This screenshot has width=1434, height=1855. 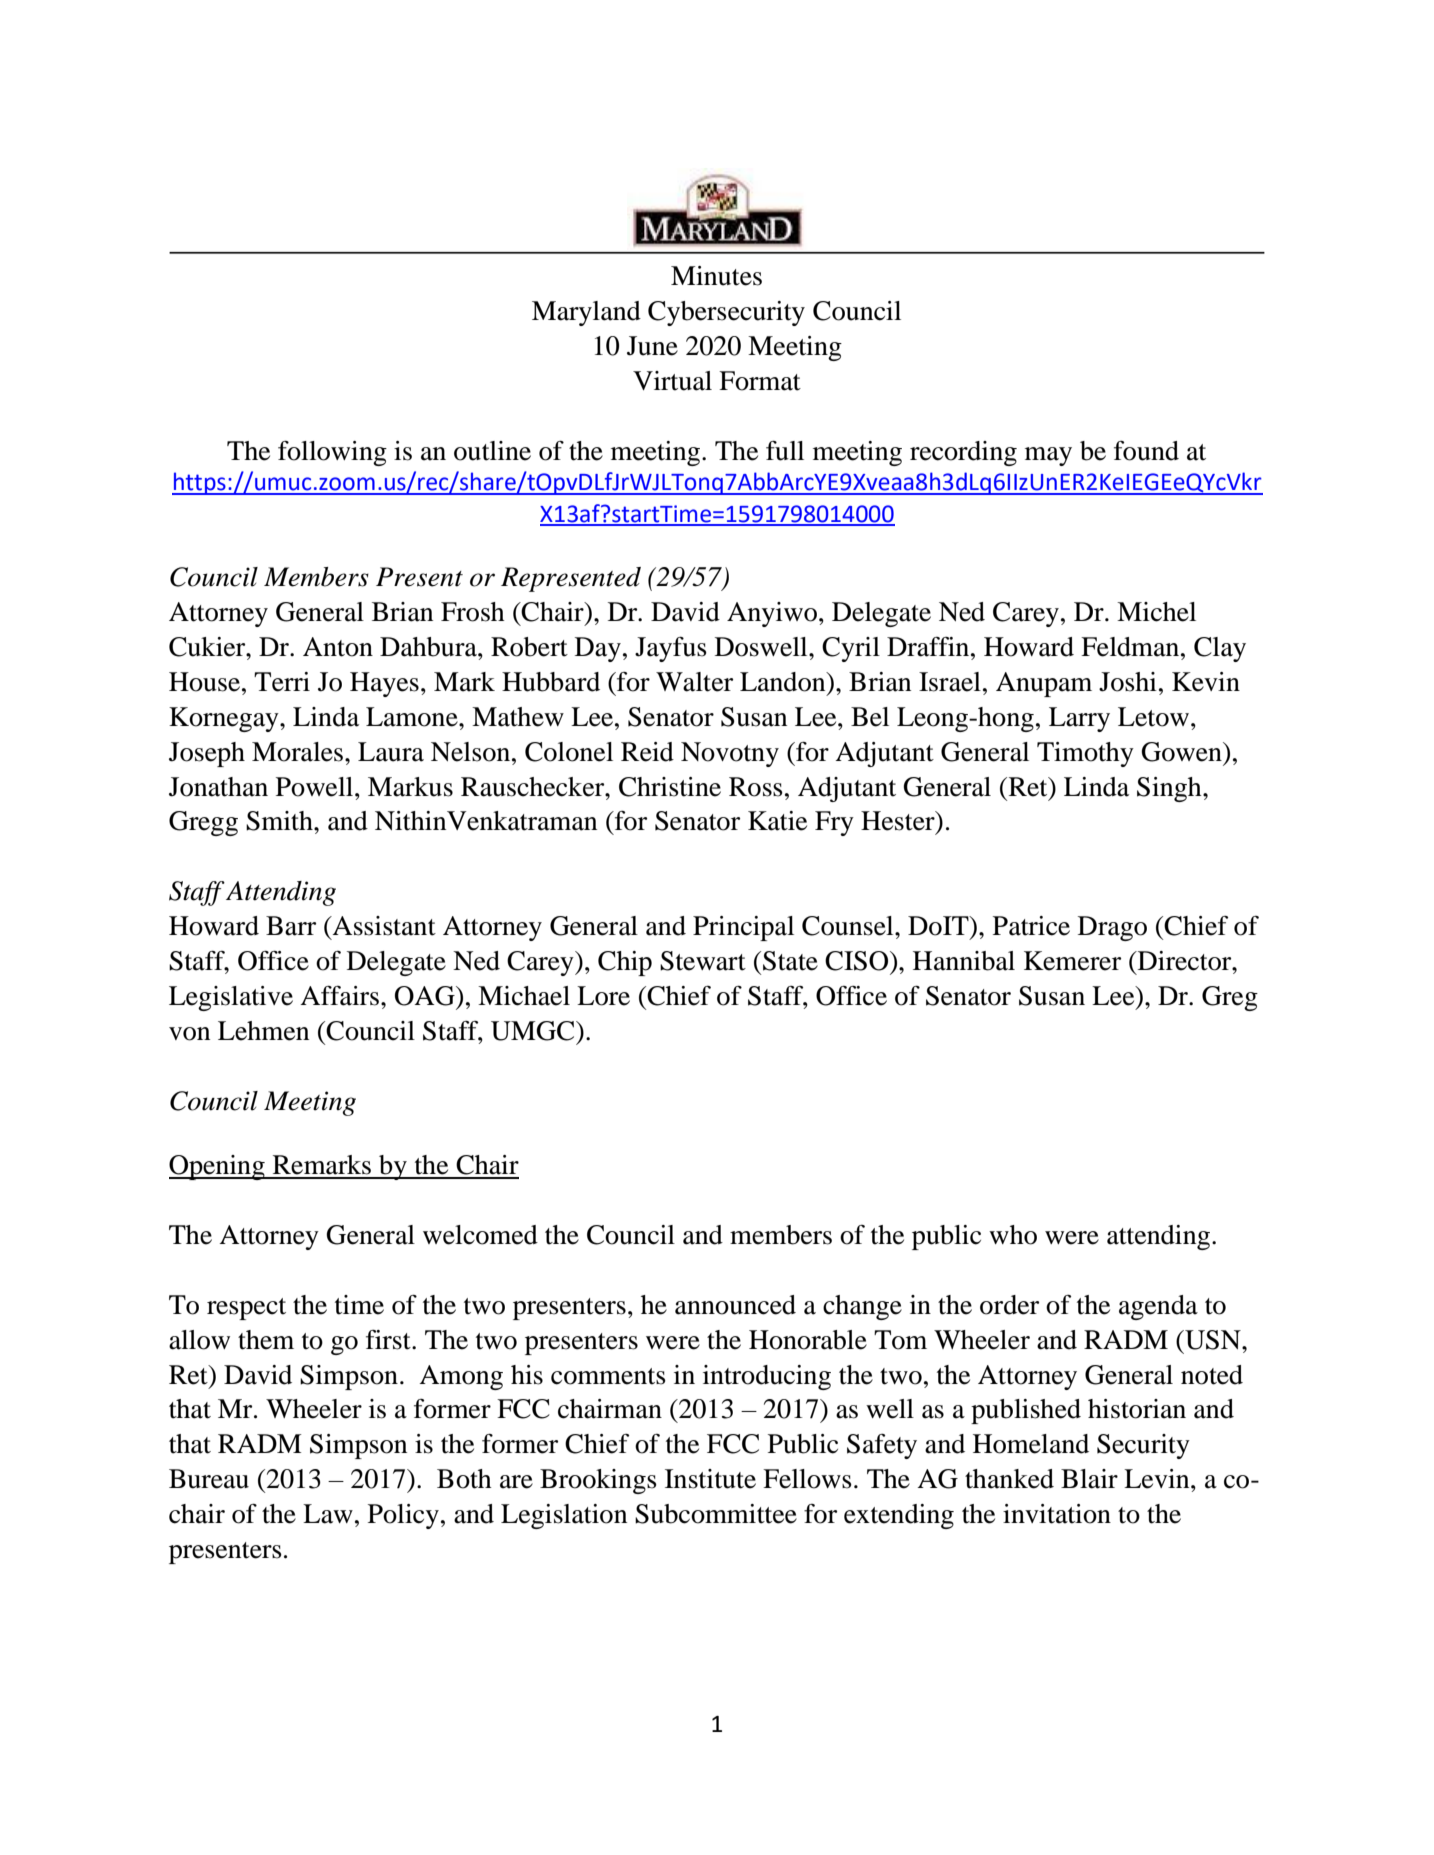 What do you see at coordinates (1112, 928) in the screenshot?
I see `Drago` at bounding box center [1112, 928].
